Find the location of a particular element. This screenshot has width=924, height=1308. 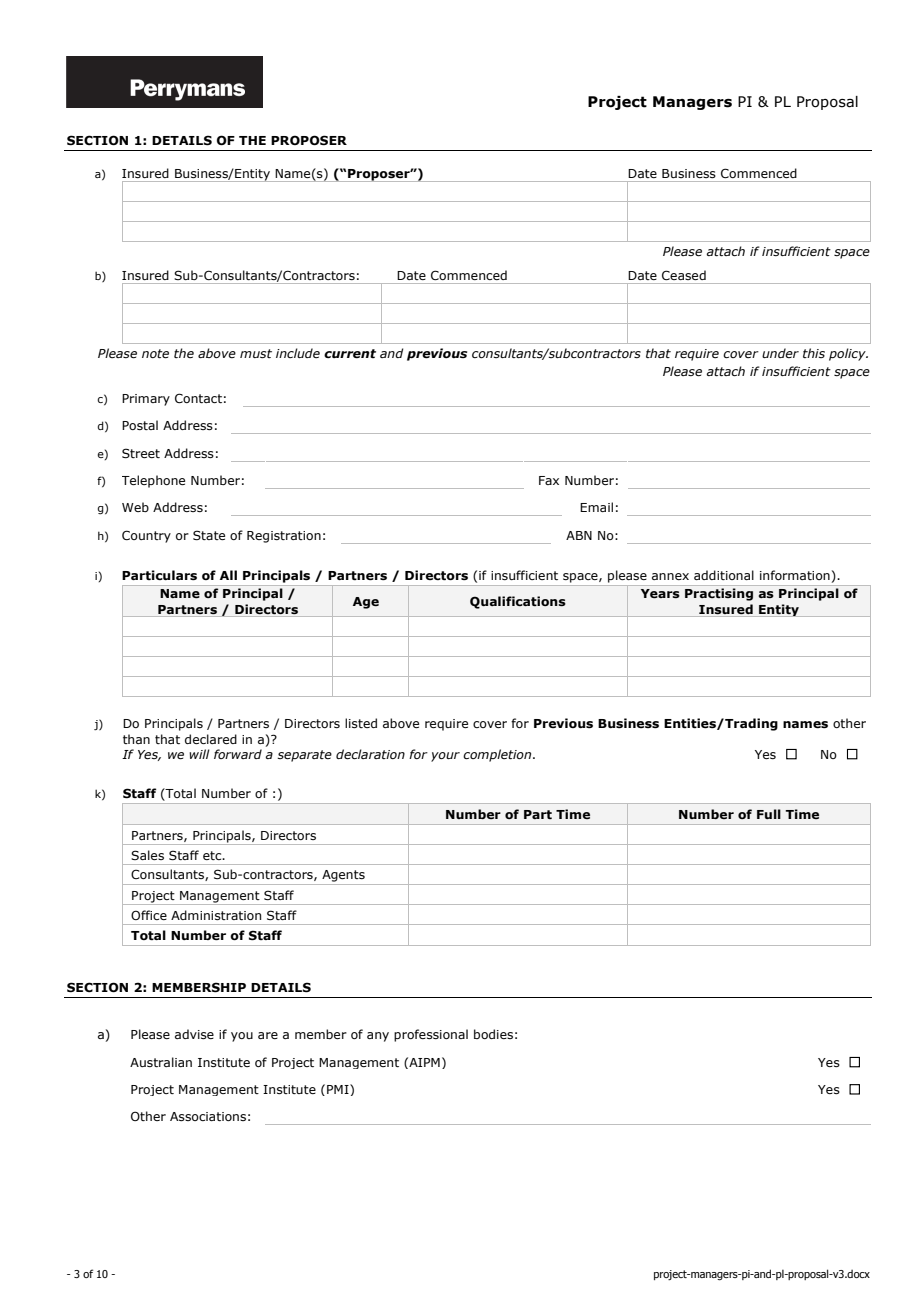

declared is located at coordinates (211, 739).
